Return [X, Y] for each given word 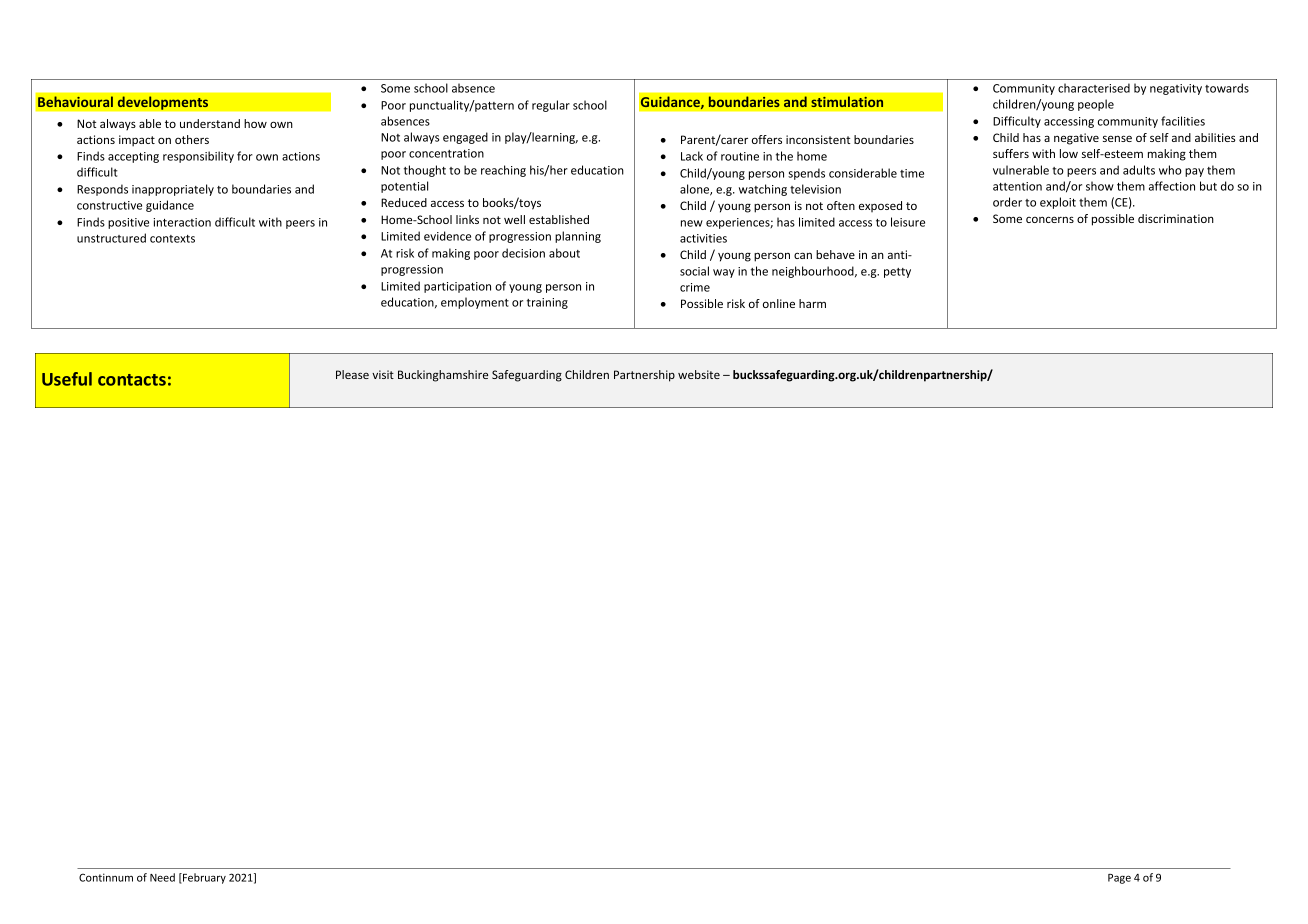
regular [551, 106]
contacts [132, 380]
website [699, 374]
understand [210, 123]
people [1096, 105]
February [203, 878]
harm [812, 303]
